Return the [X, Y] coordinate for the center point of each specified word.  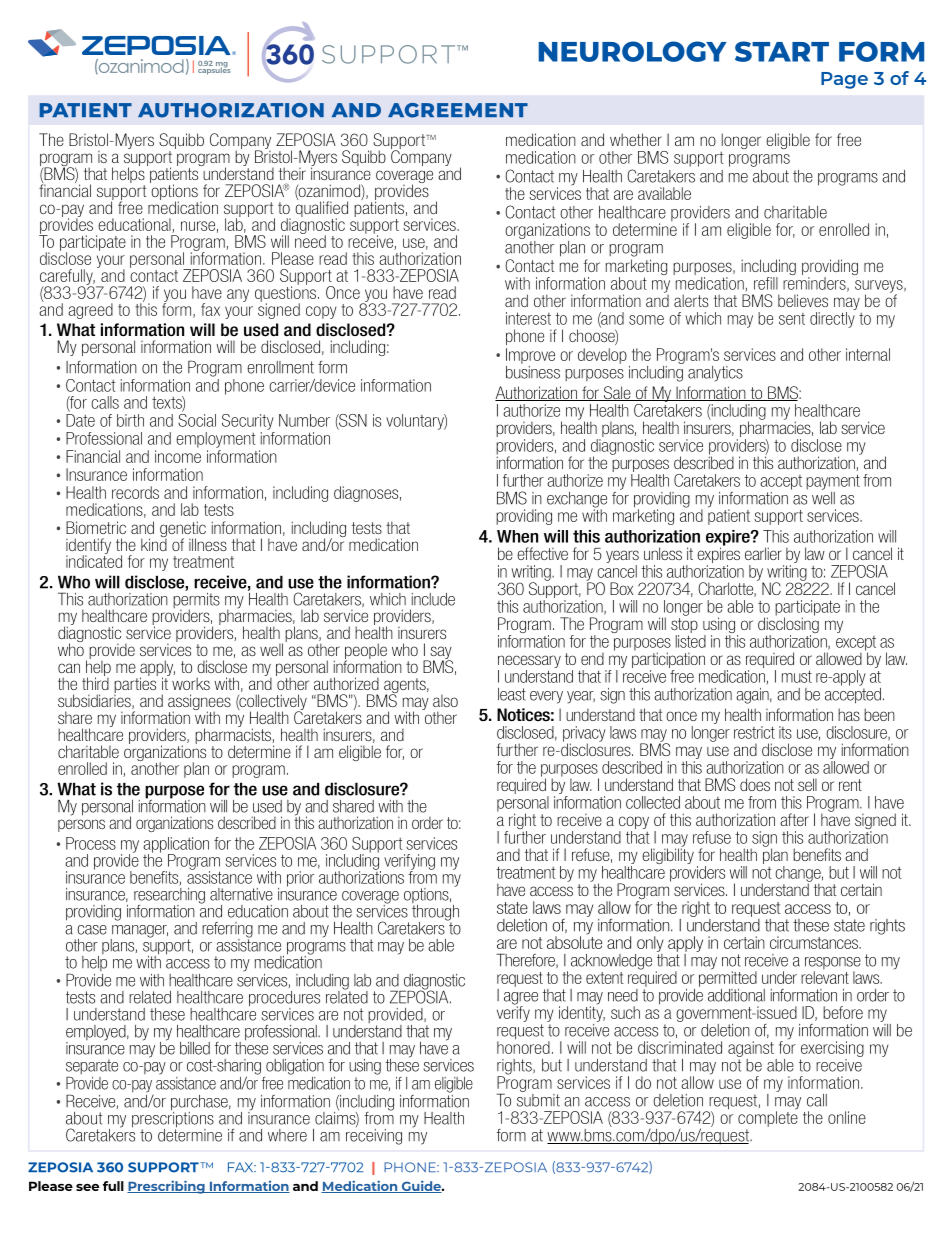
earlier [763, 553]
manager [139, 932]
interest [528, 318]
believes [803, 300]
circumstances [815, 942]
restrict [754, 732]
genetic [183, 530]
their [292, 173]
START [782, 51]
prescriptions [173, 1119]
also [445, 701]
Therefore [526, 960]
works [191, 683]
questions [287, 294]
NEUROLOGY [632, 51]
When [517, 536]
